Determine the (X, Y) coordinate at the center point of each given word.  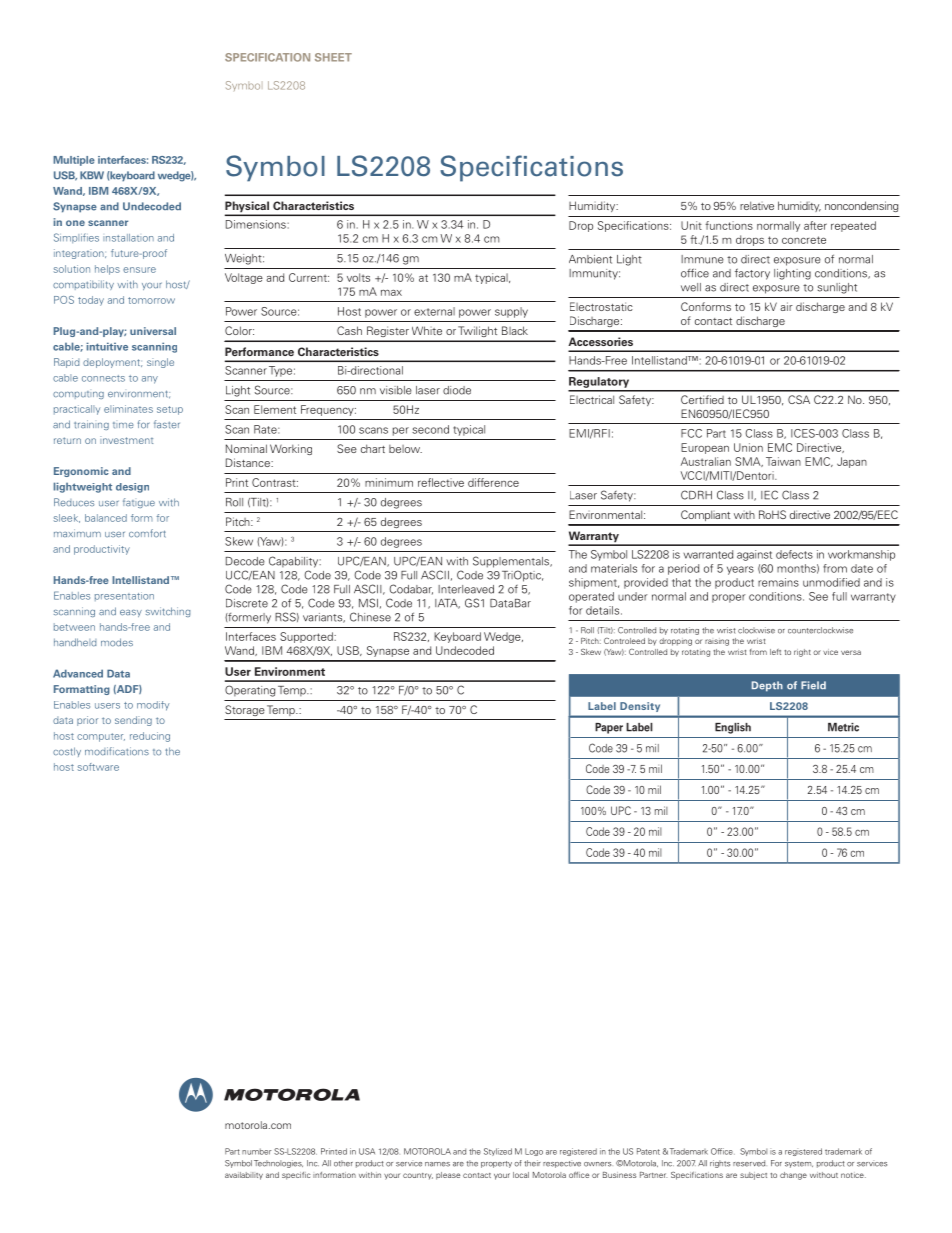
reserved (749, 1163)
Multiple (74, 161)
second (430, 429)
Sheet (333, 57)
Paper (609, 728)
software (98, 767)
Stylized (498, 1152)
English (733, 728)
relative (757, 205)
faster (167, 424)
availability (244, 1176)
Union (748, 447)
